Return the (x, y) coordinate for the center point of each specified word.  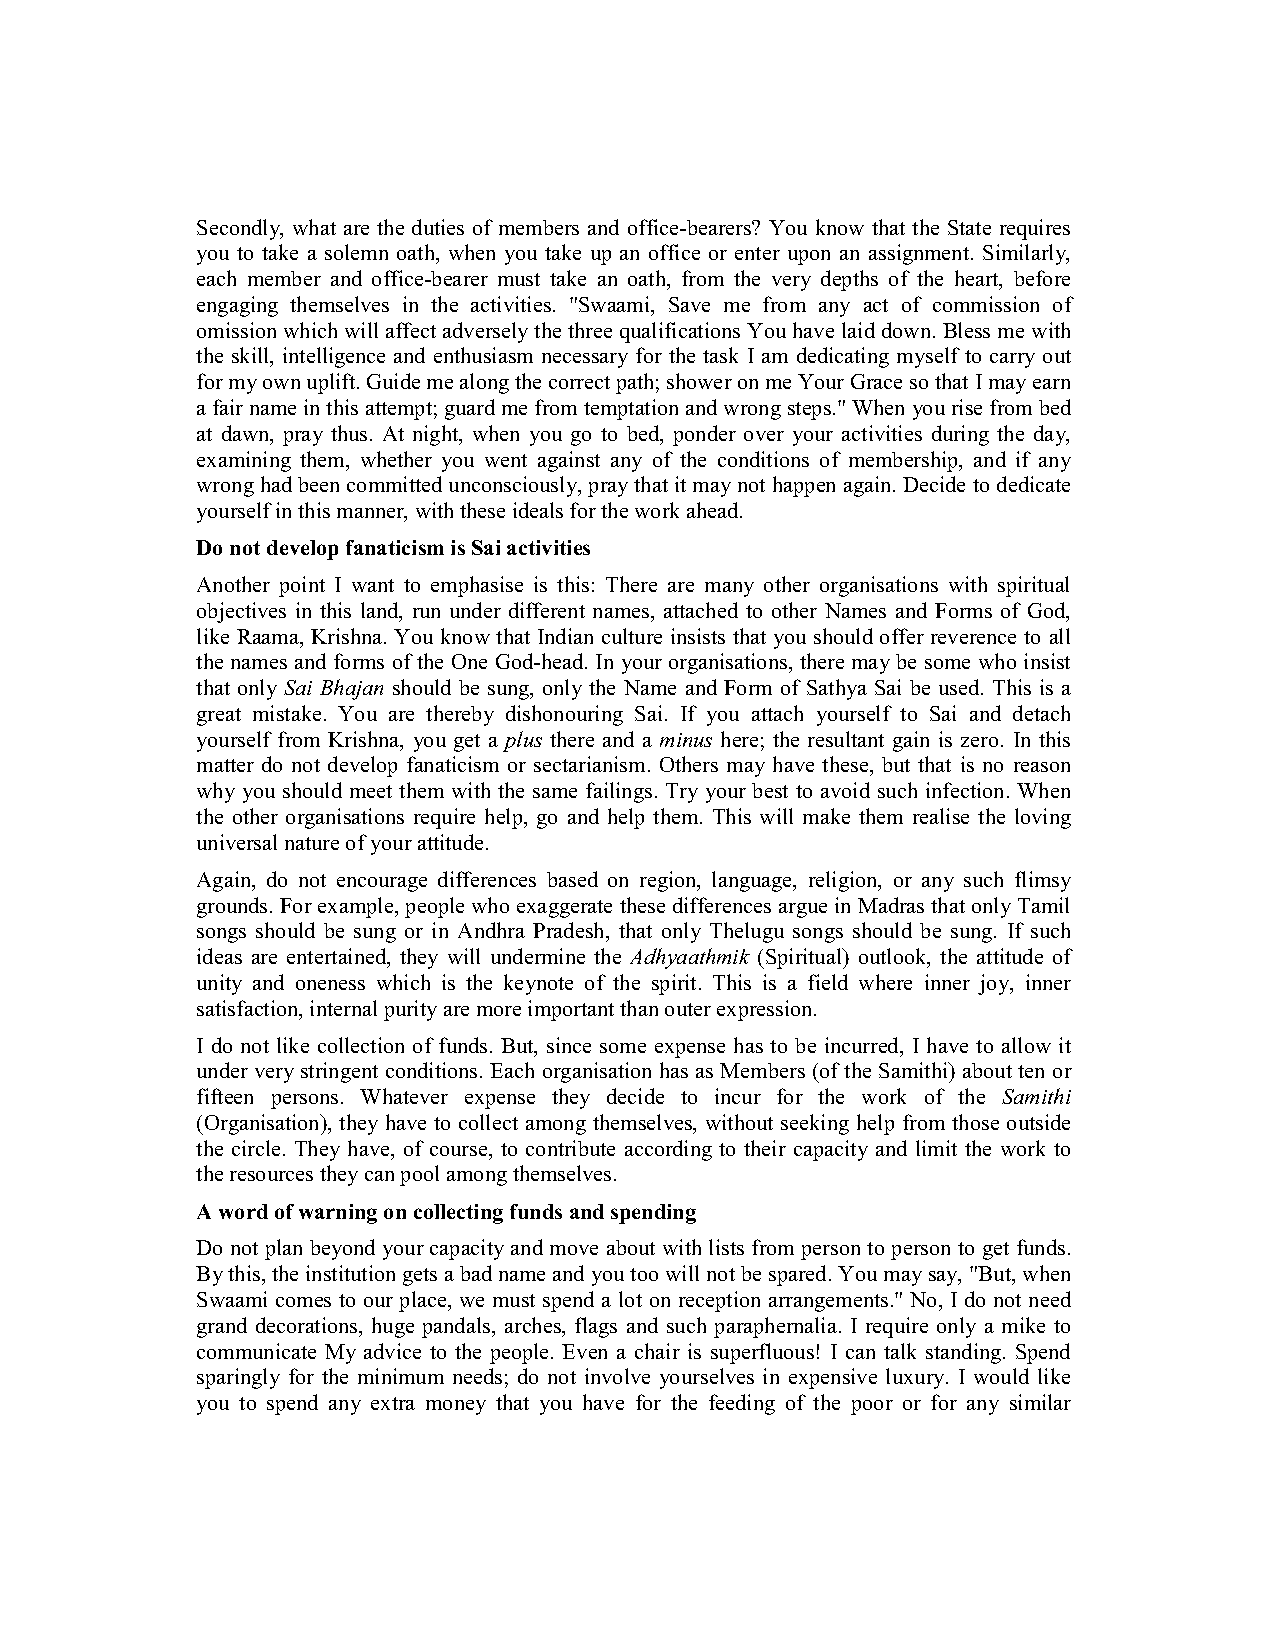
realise (941, 816)
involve (617, 1376)
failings (619, 792)
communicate (256, 1351)
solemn (356, 252)
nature (312, 843)
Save (689, 304)
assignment (920, 254)
